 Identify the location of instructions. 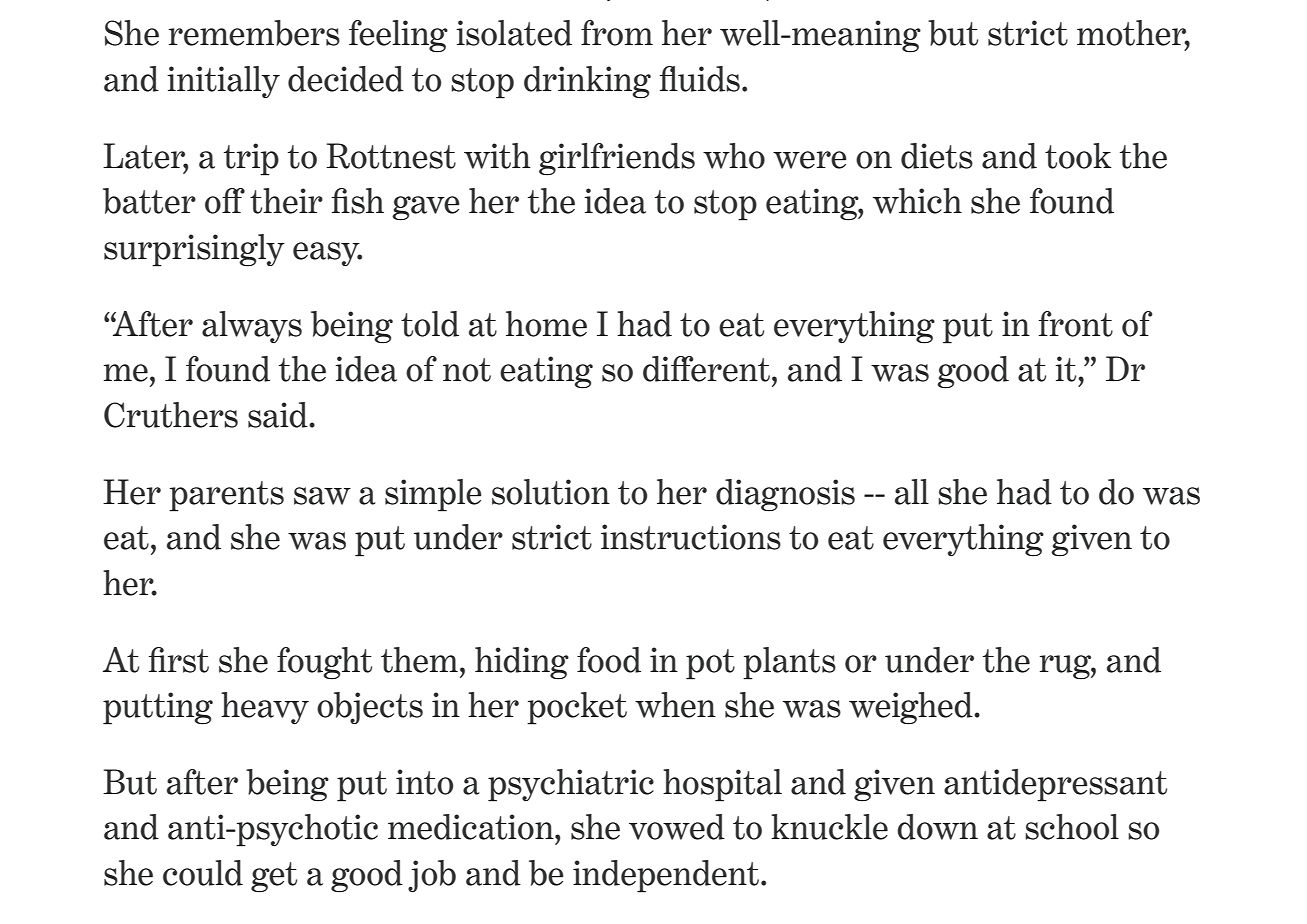
(691, 537).
